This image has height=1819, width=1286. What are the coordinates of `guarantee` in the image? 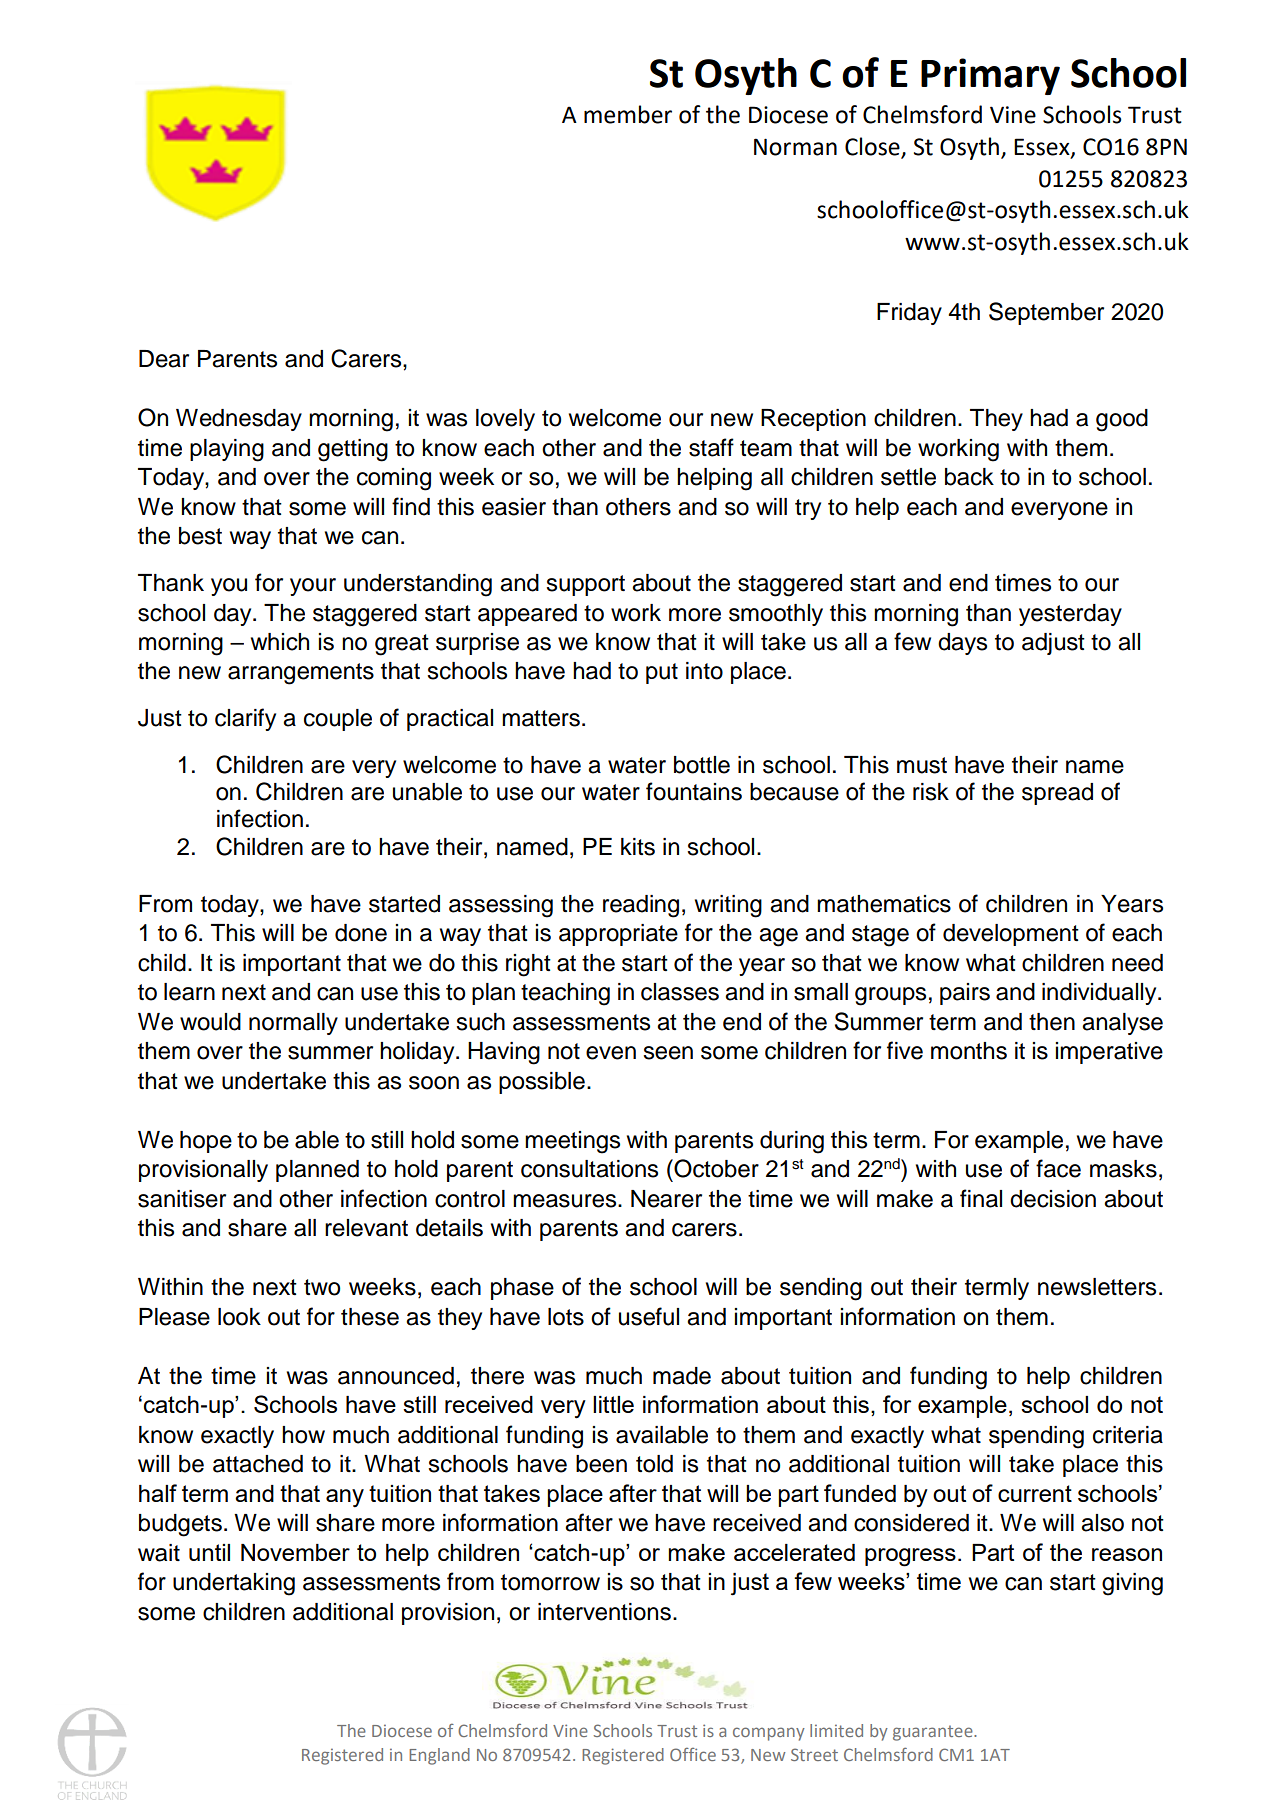 It's located at (934, 1733).
